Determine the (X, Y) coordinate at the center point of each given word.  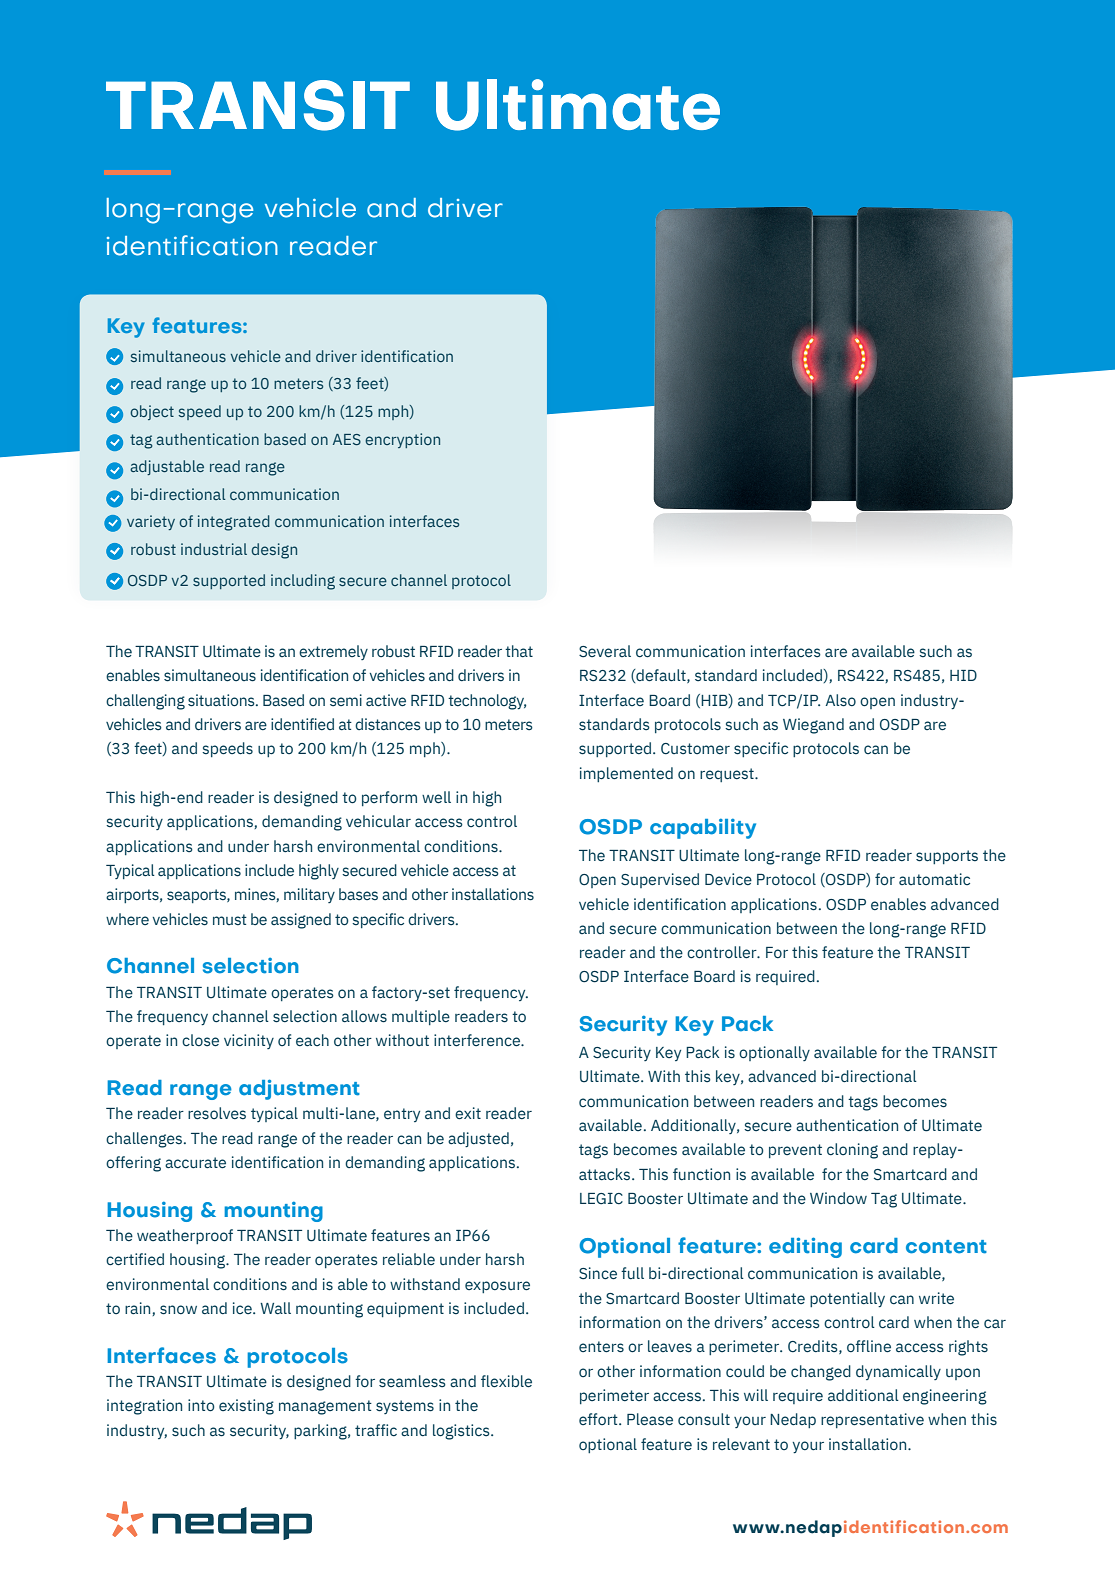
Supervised (660, 880)
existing (246, 1407)
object (152, 412)
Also (841, 700)
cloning (852, 1151)
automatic (934, 879)
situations (222, 700)
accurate (195, 1163)
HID (963, 675)
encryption (402, 440)
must (230, 920)
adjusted (478, 1139)
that (519, 651)
